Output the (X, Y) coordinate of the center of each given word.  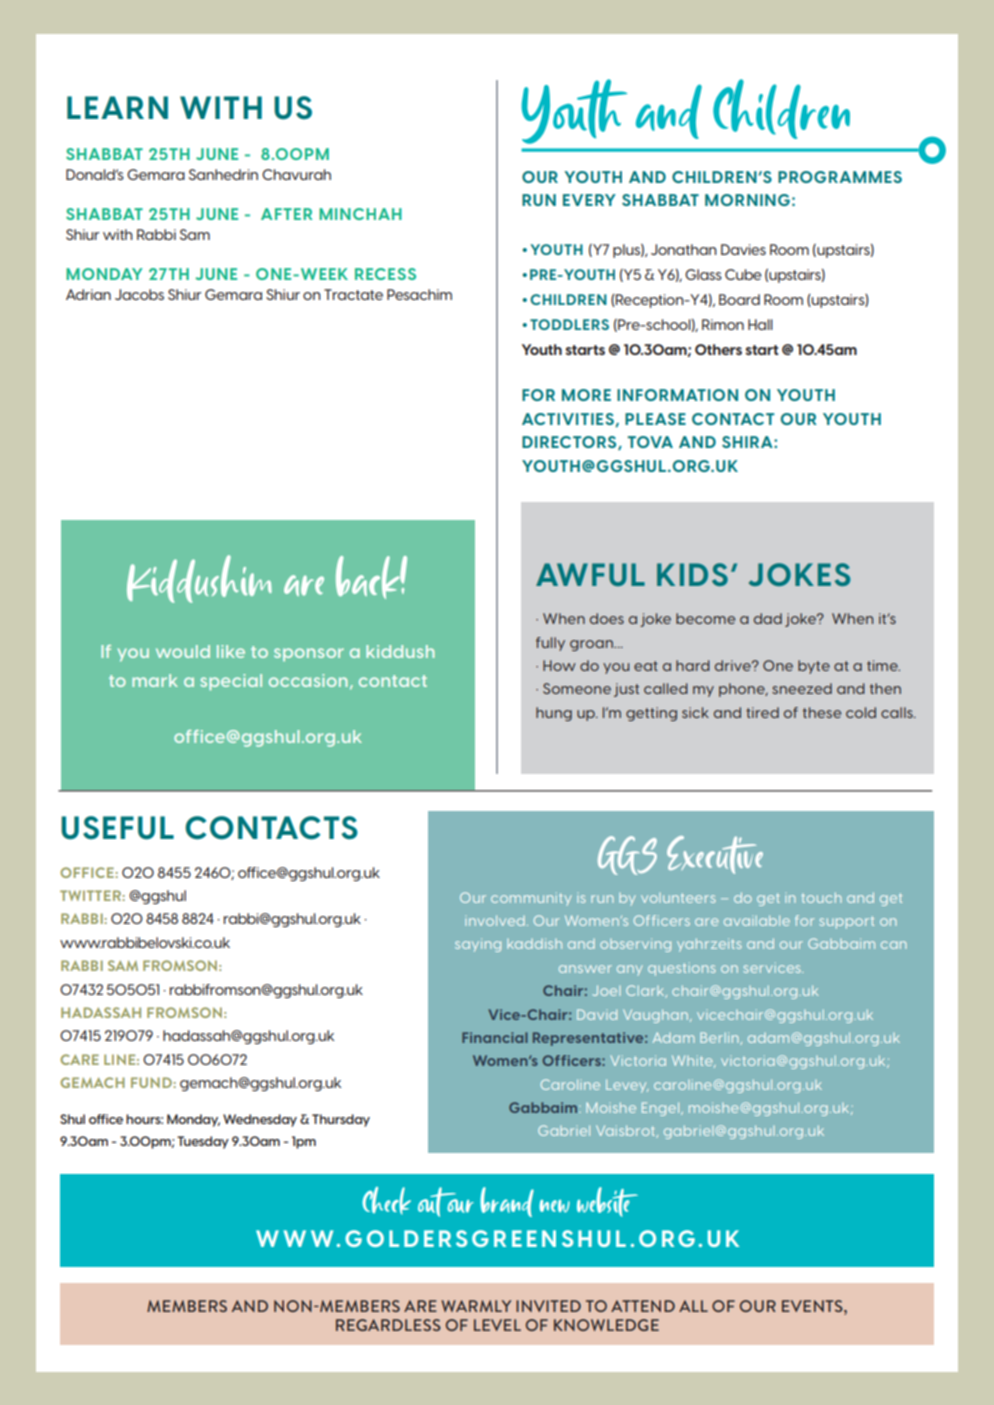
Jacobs (139, 294)
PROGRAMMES (840, 177)
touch (821, 898)
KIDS (692, 574)
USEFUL (117, 828)
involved (495, 920)
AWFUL (590, 574)
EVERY (589, 200)
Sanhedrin (223, 174)
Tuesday (203, 1142)
